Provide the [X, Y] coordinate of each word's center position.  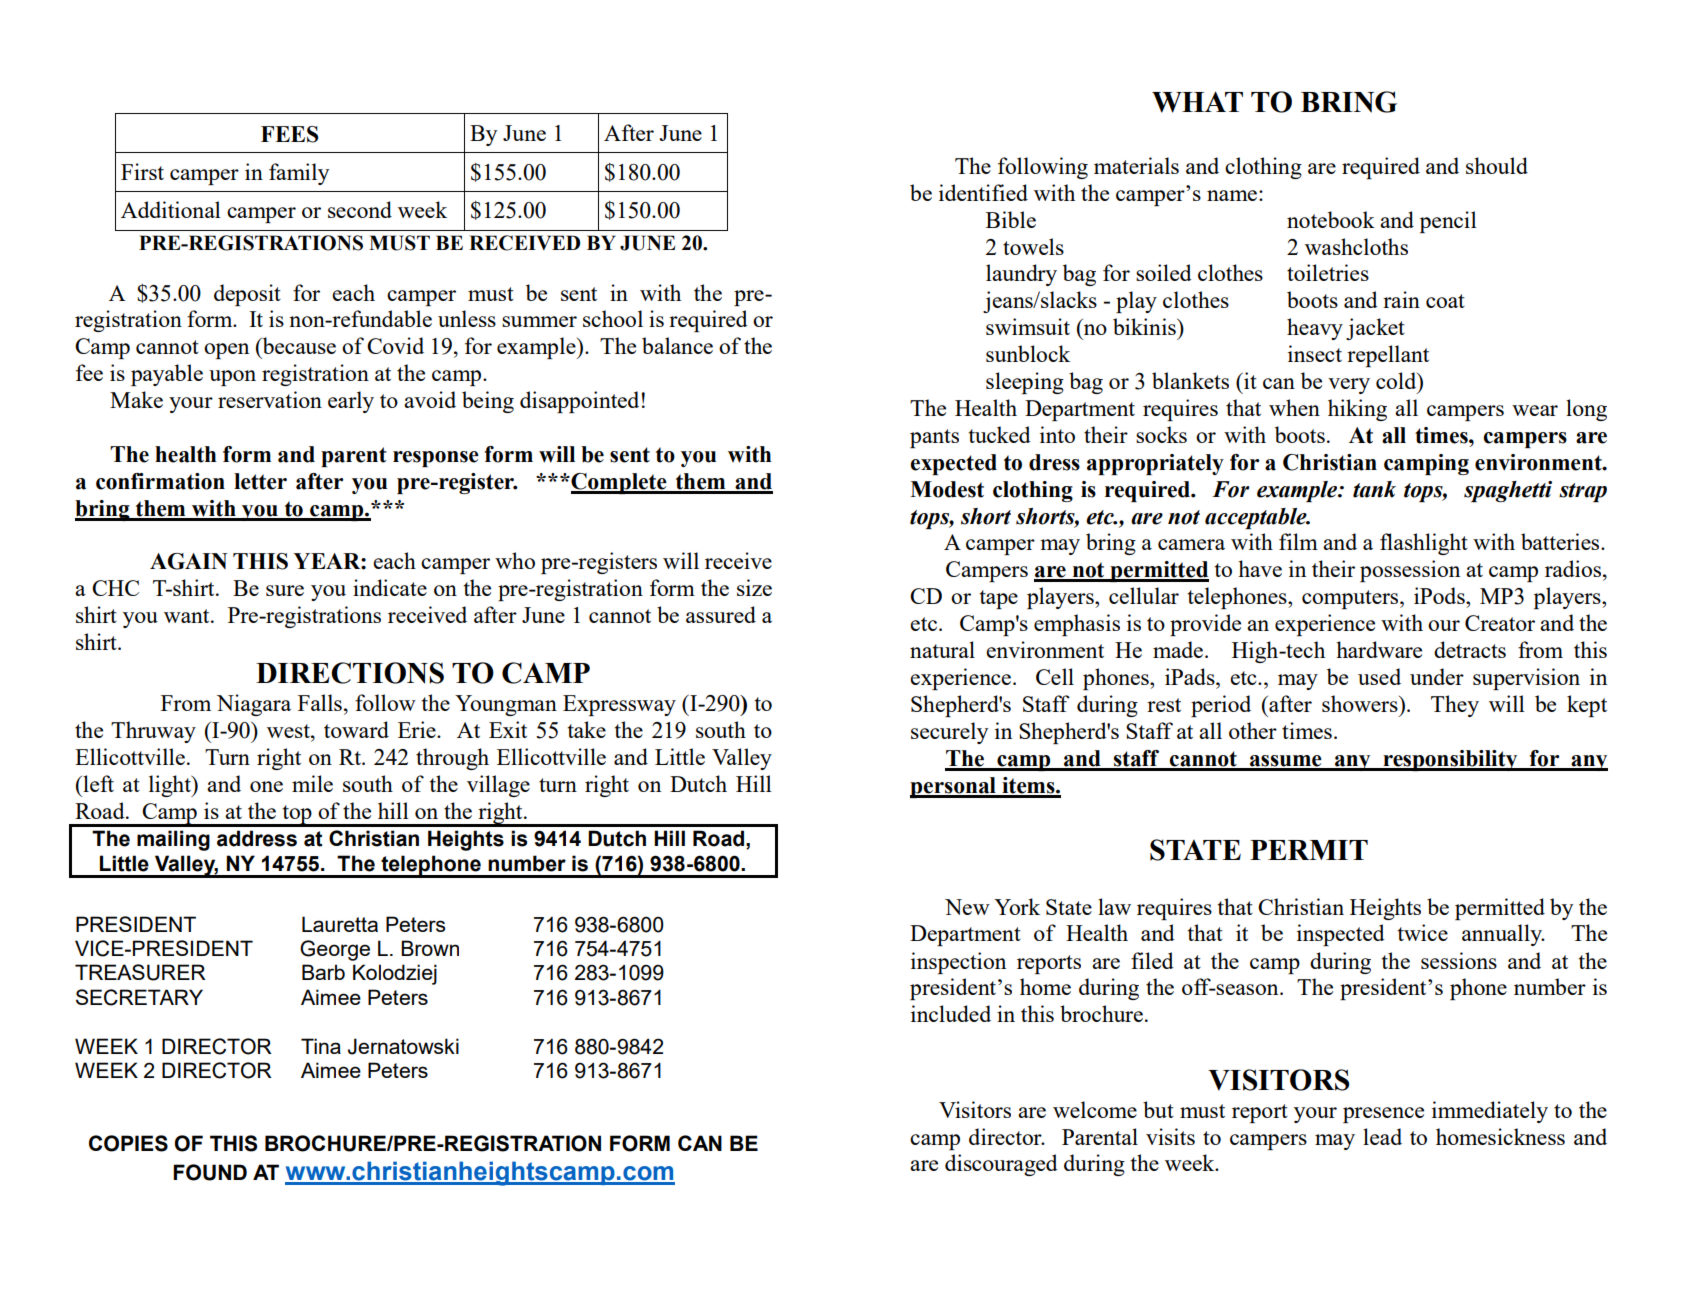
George [335, 950]
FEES [290, 134]
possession [1410, 571]
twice [1423, 932]
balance [677, 345]
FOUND [210, 1172]
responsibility [1450, 760]
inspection [958, 963]
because [298, 345]
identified [983, 192]
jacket [1375, 329]
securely [949, 733]
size [754, 587]
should [1497, 165]
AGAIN [189, 561]
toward [356, 729]
